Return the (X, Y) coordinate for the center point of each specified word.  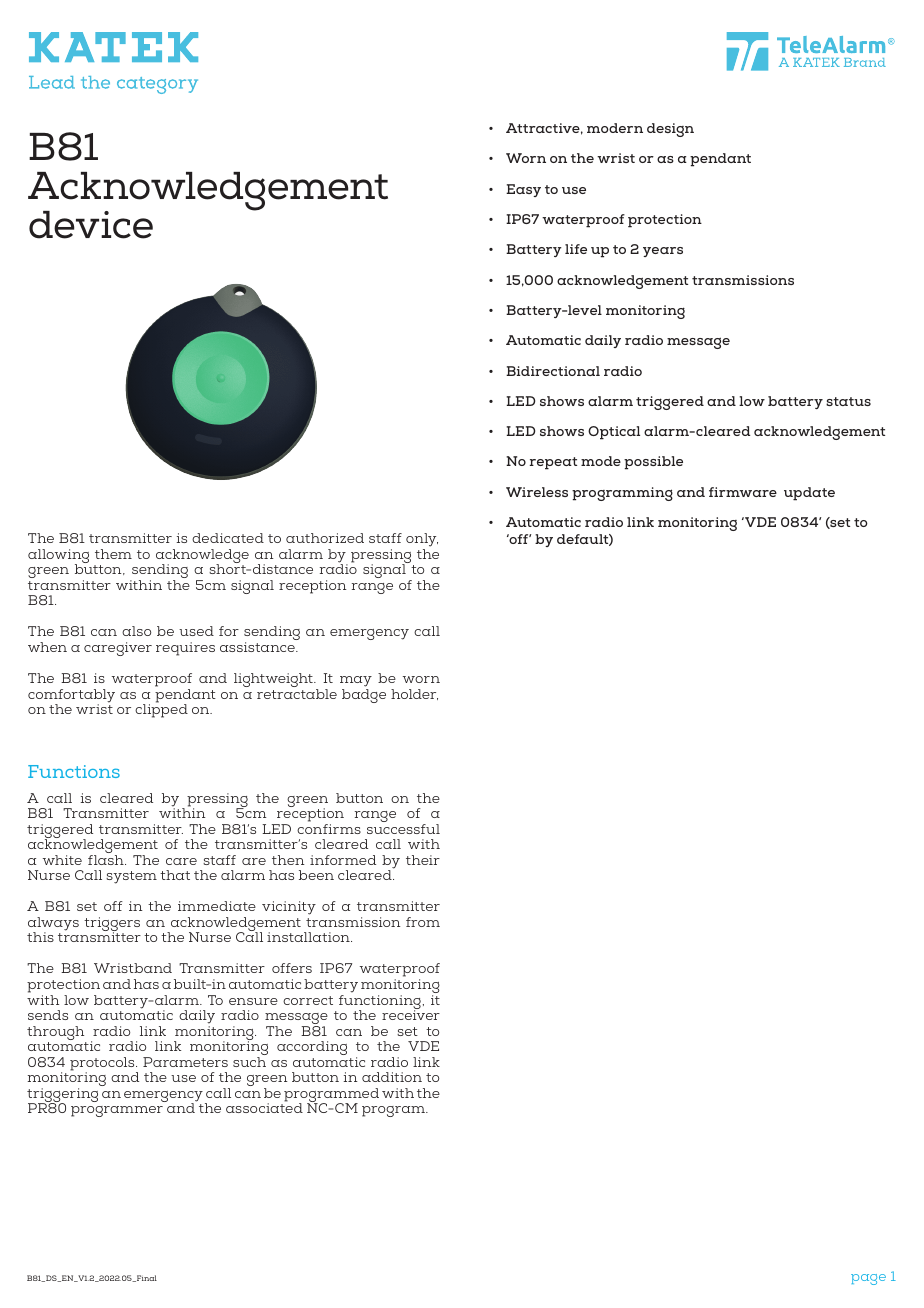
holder (414, 694)
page (868, 1279)
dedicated (228, 538)
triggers (112, 925)
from (423, 922)
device (91, 225)
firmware (743, 492)
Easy (523, 190)
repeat (553, 463)
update (809, 494)
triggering (62, 1096)
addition (392, 1077)
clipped (161, 710)
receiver (411, 1014)
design (670, 130)
